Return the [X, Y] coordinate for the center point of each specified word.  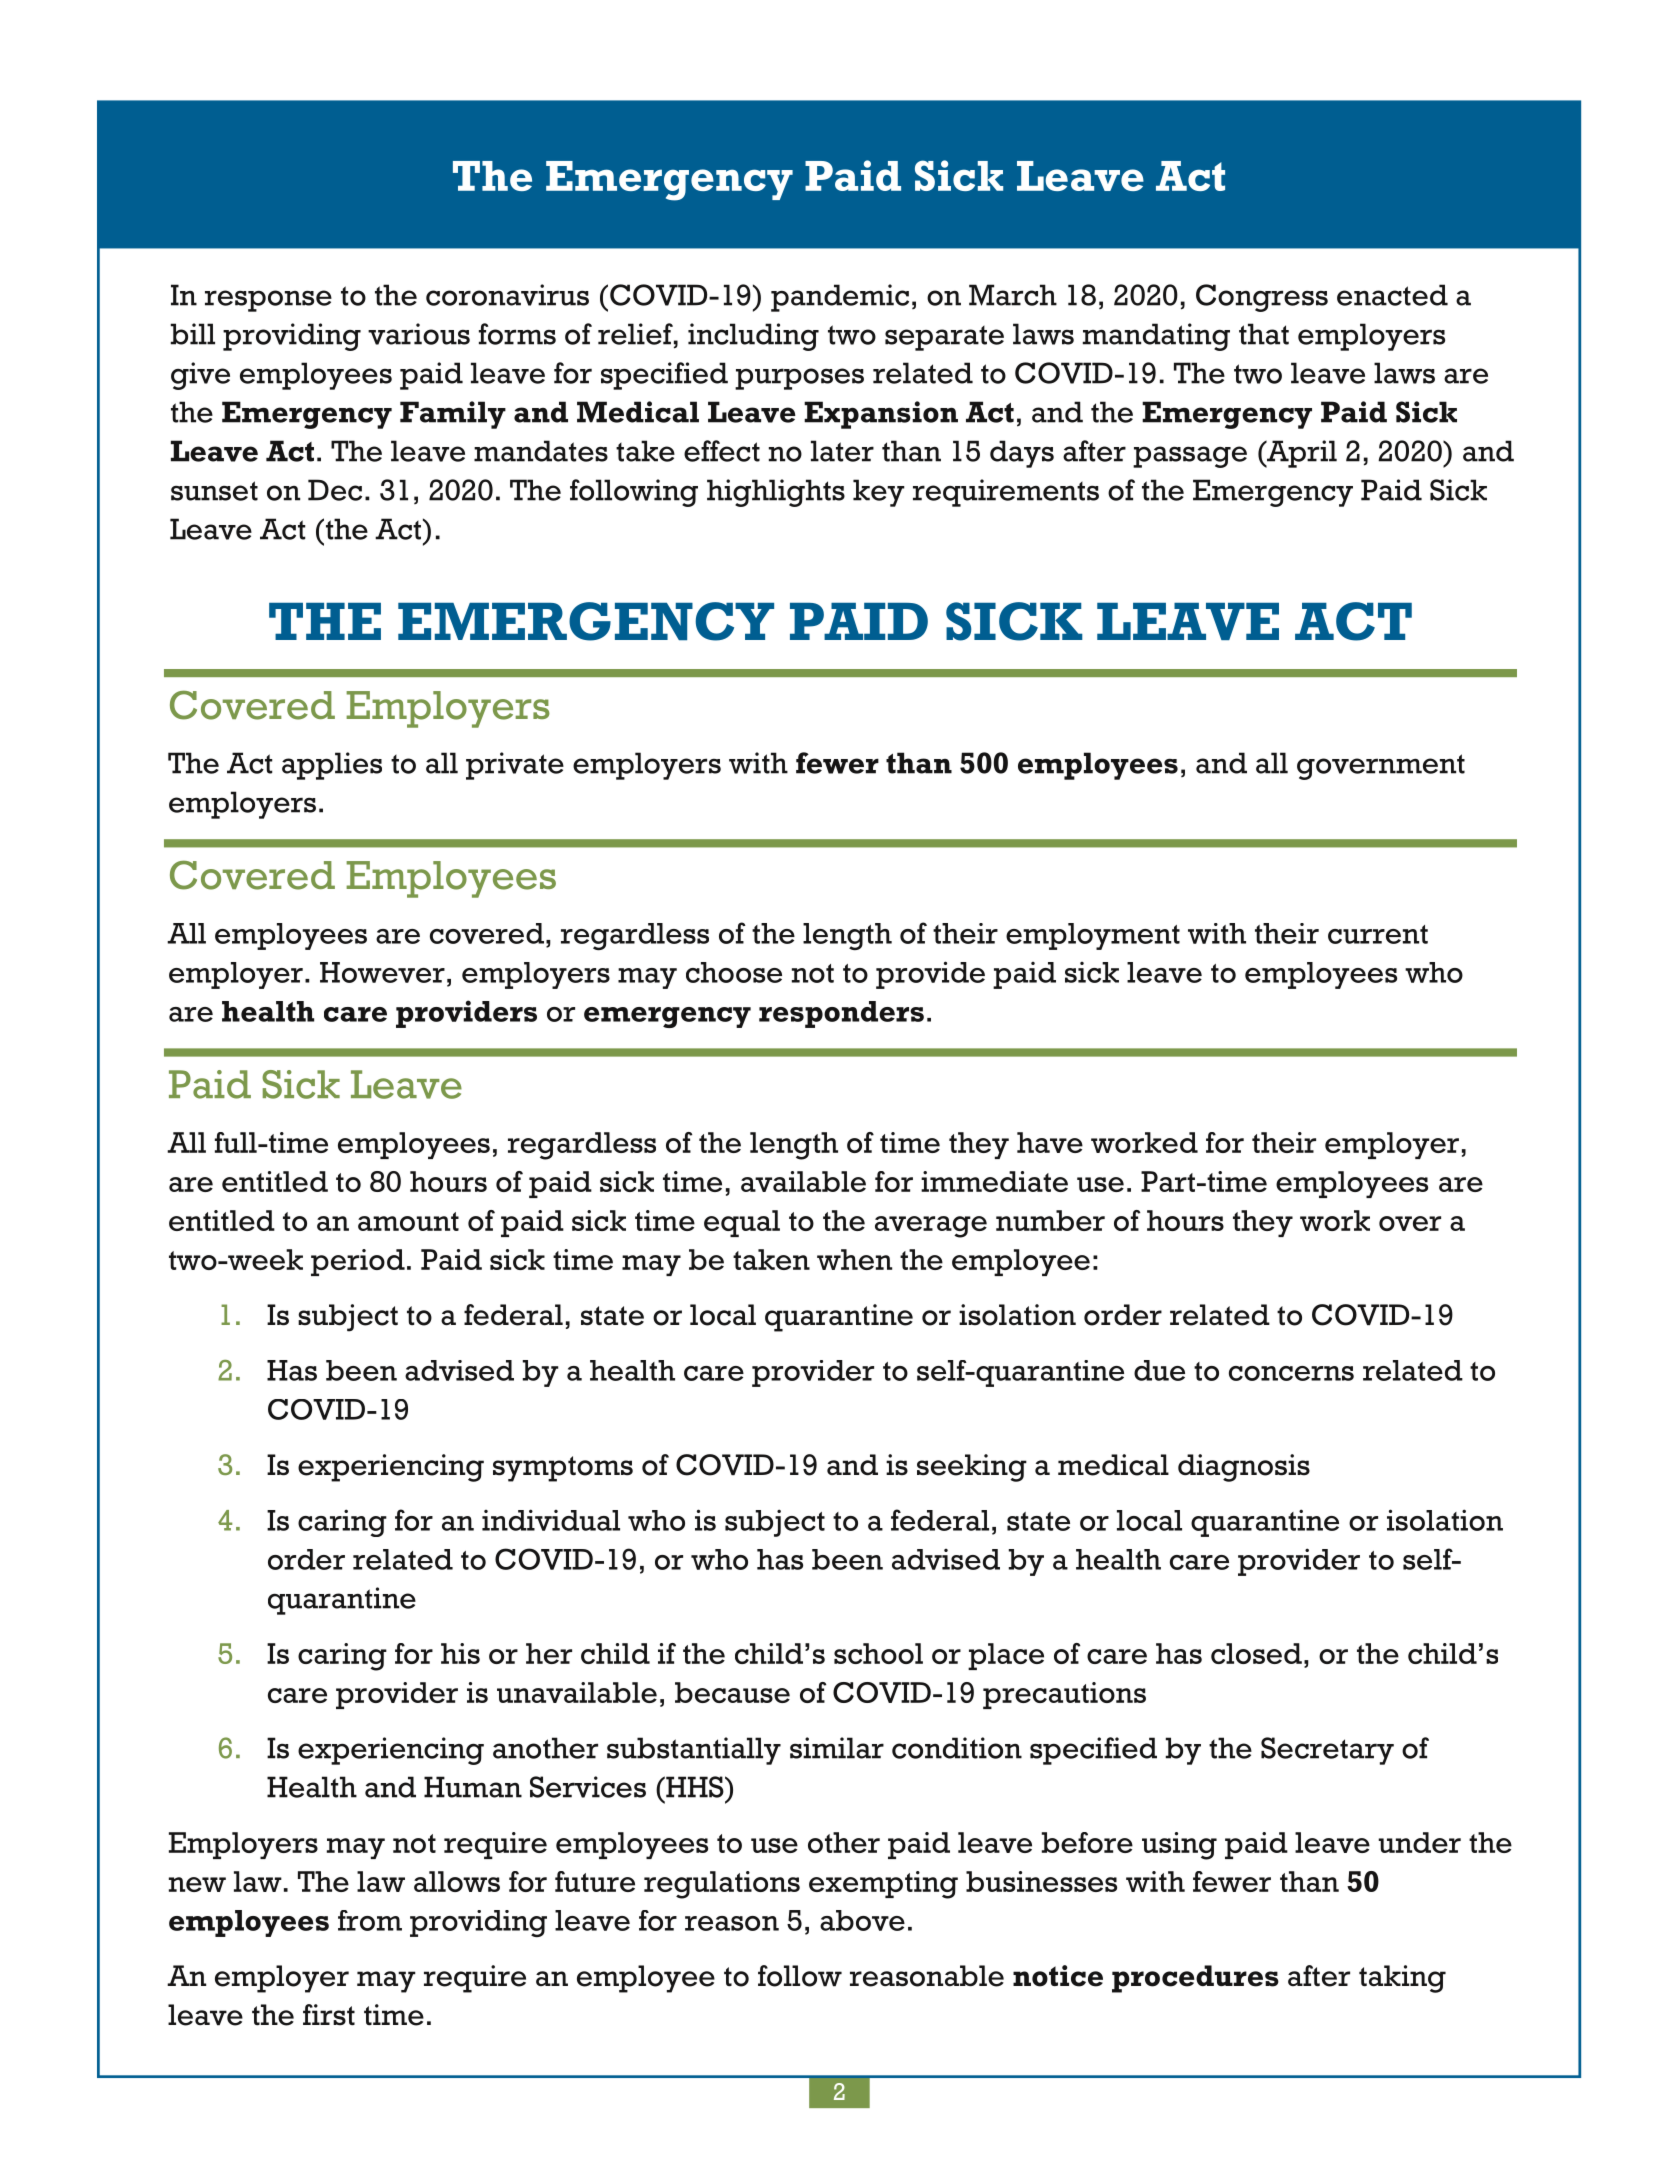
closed [1256, 1653]
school [878, 1653]
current [1378, 934]
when [854, 1259]
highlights [776, 493]
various [419, 334]
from [370, 1920]
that [1264, 334]
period [358, 1262]
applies [332, 766]
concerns [1291, 1373]
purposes [799, 379]
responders [841, 1014]
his [460, 1653]
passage [1190, 457]
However [382, 972]
